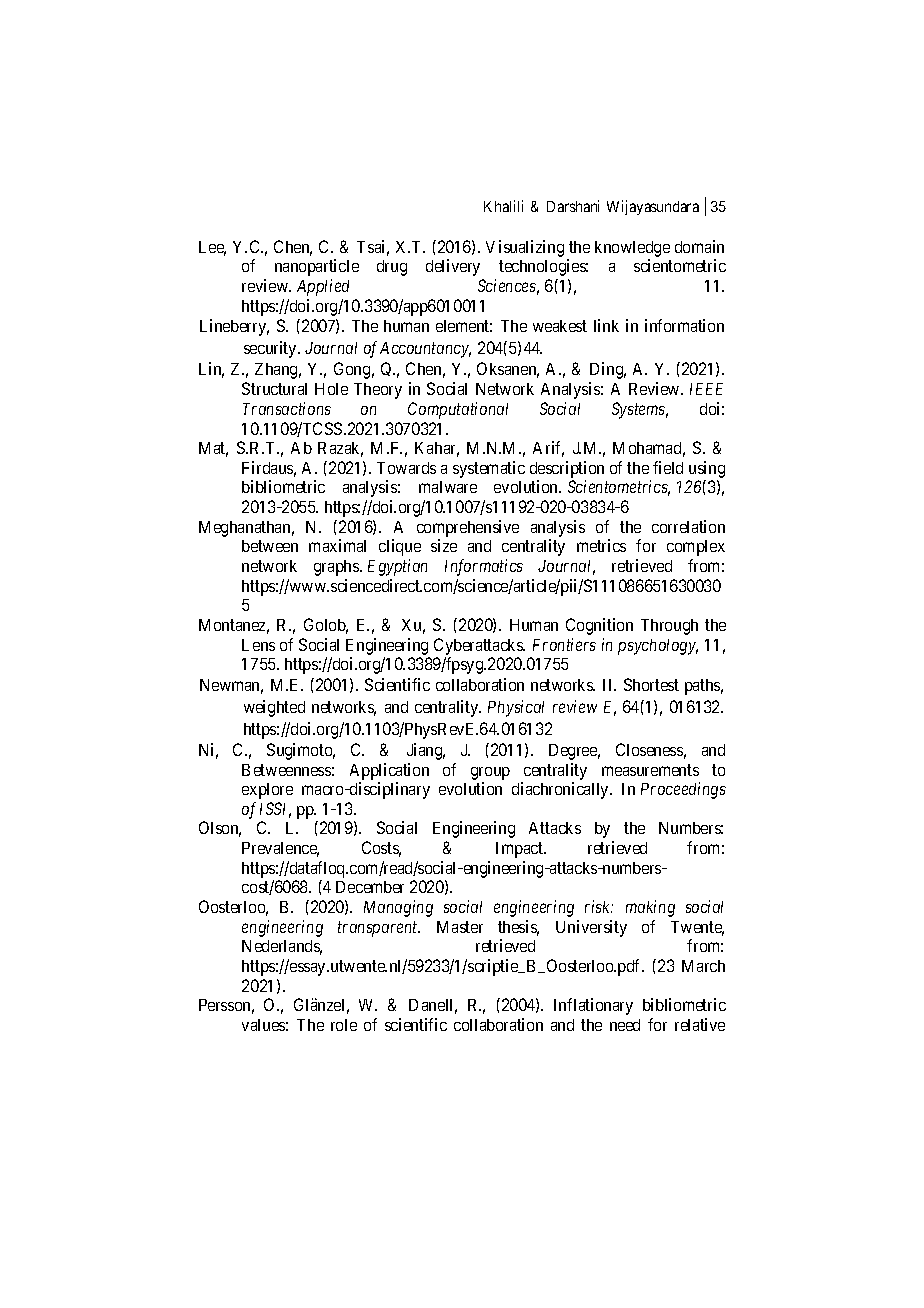 The height and width of the screenshot is (1308, 924). I want to click on role, so click(344, 1025).
